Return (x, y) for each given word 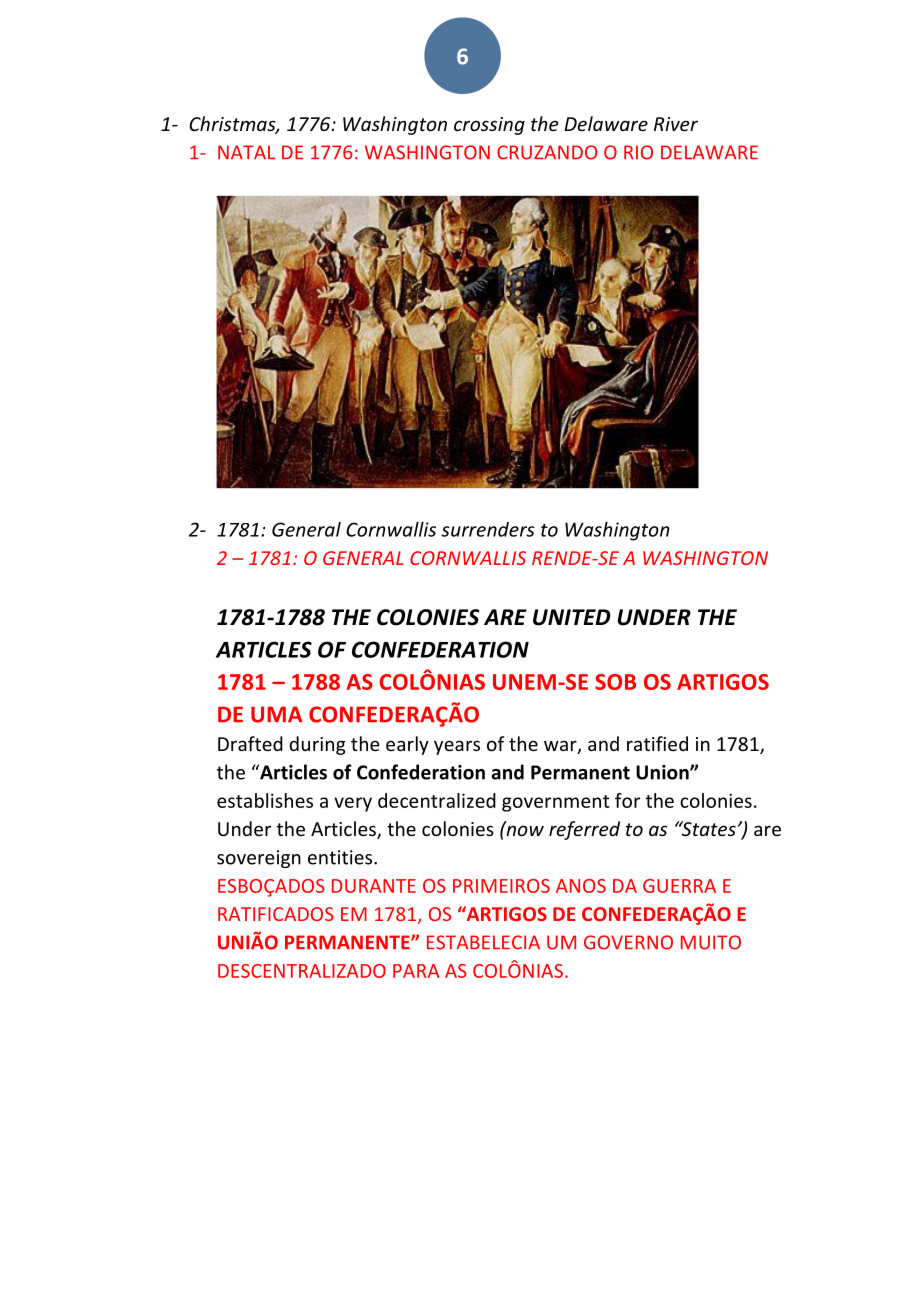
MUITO (711, 942)
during (317, 745)
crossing (489, 126)
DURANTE (374, 886)
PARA (416, 971)
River (676, 124)
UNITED (572, 617)
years (457, 747)
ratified (657, 743)
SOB (615, 682)
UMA (276, 714)
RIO (638, 152)
